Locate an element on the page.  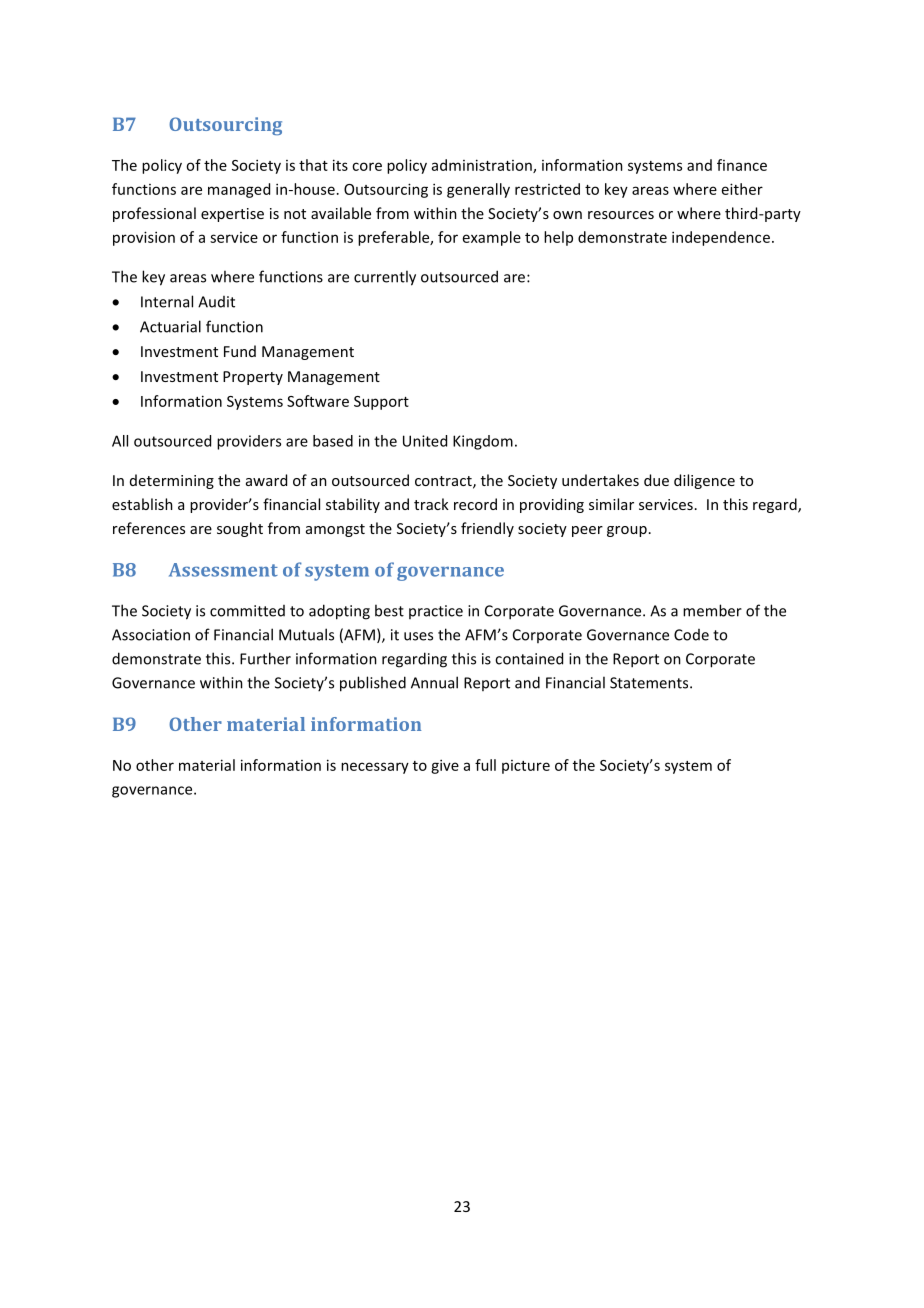
give is located at coordinates (445, 766).
